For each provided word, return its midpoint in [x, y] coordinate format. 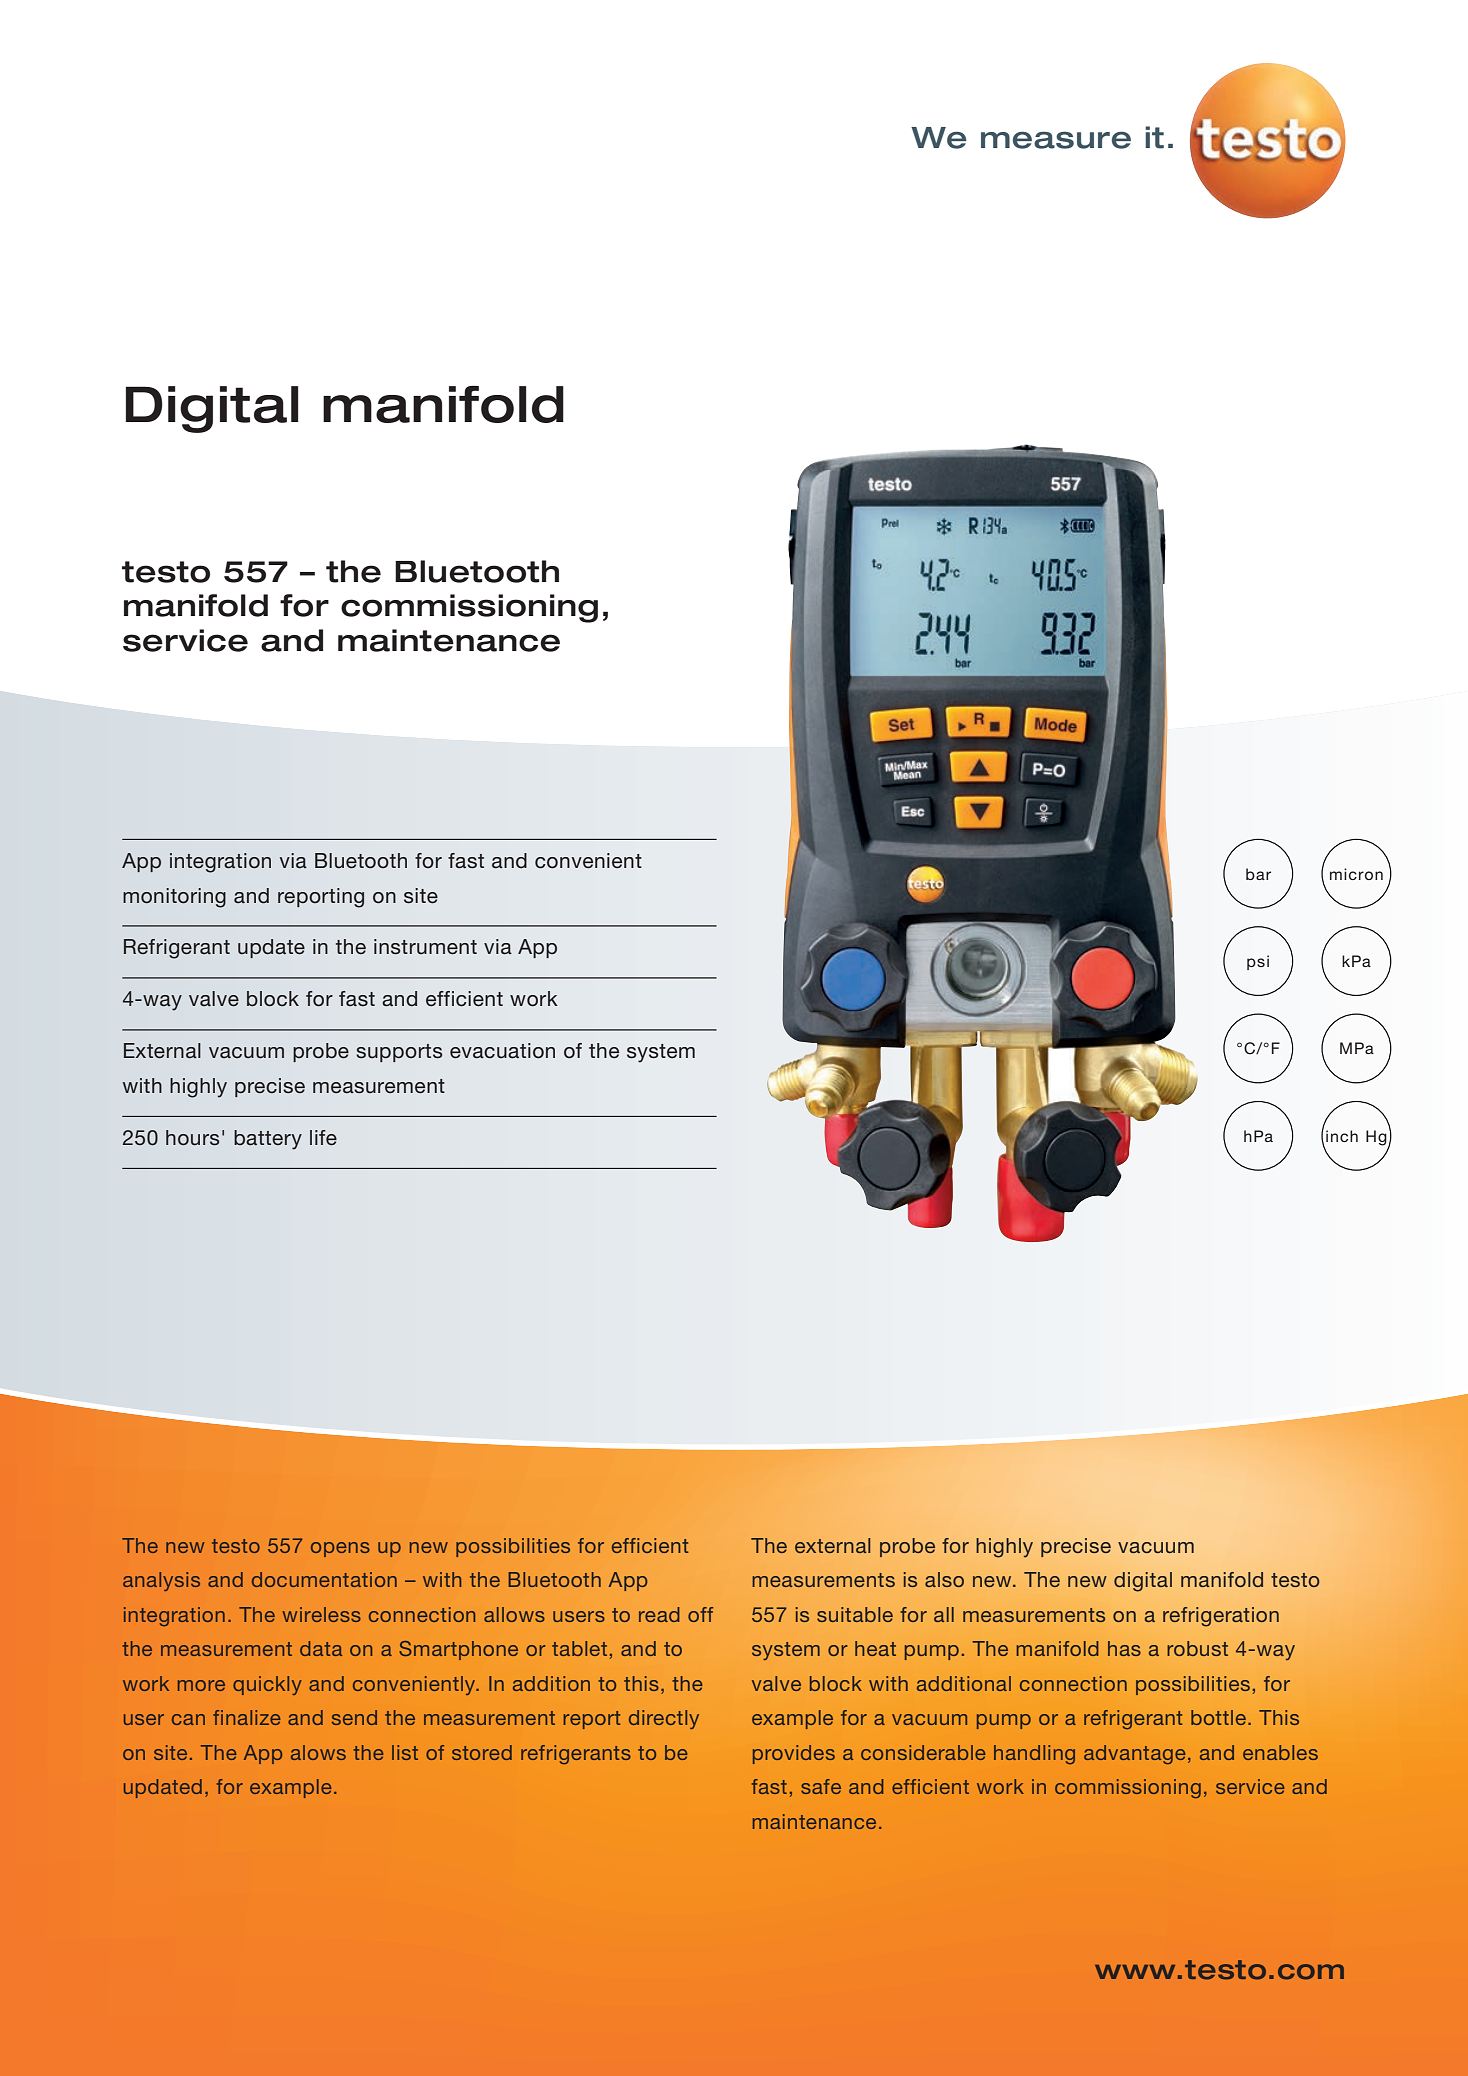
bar [1258, 874]
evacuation [502, 1051]
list [405, 1752]
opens [340, 1549]
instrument [425, 946]
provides [794, 1754]
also [944, 1579]
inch [1342, 1136]
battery [268, 1140]
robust [1197, 1648]
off [700, 1614]
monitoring [174, 898]
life [323, 1137]
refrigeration [1221, 1617]
